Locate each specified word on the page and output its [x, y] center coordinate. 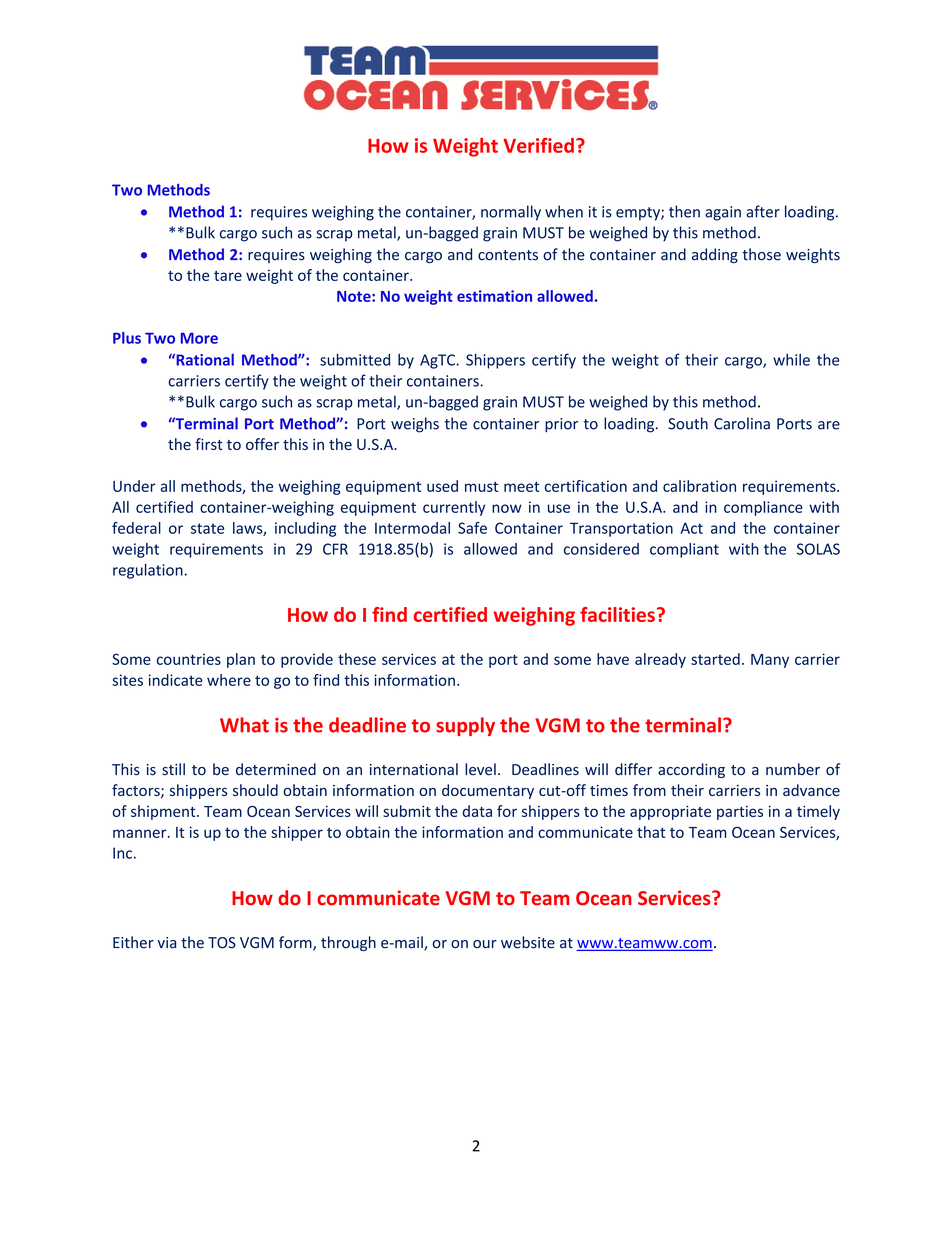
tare [228, 276]
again [723, 213]
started [715, 659]
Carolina [742, 423]
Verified [538, 145]
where [229, 680]
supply [465, 726]
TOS [222, 943]
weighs [415, 425]
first [209, 444]
